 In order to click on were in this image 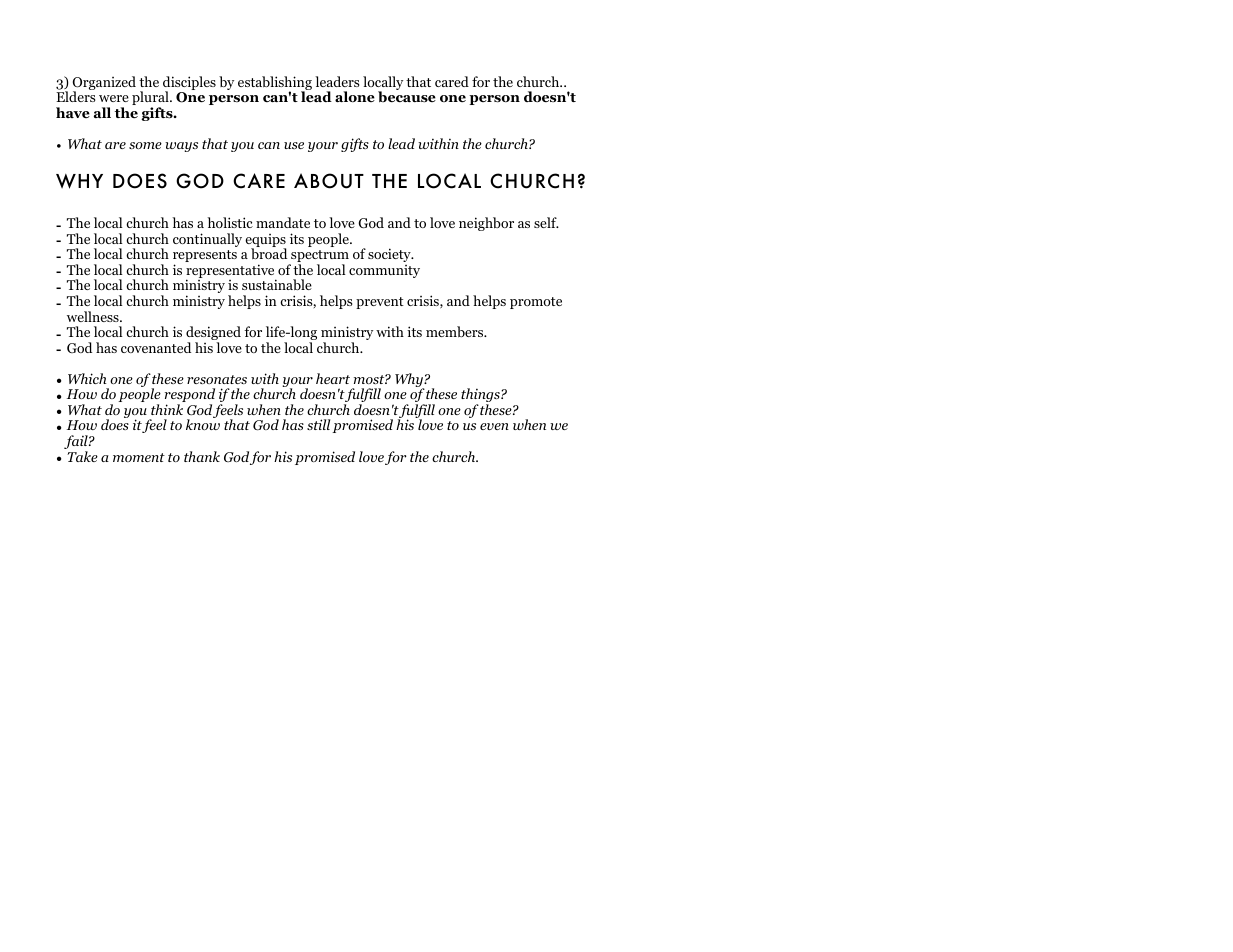, I will do `click(114, 98)`.
